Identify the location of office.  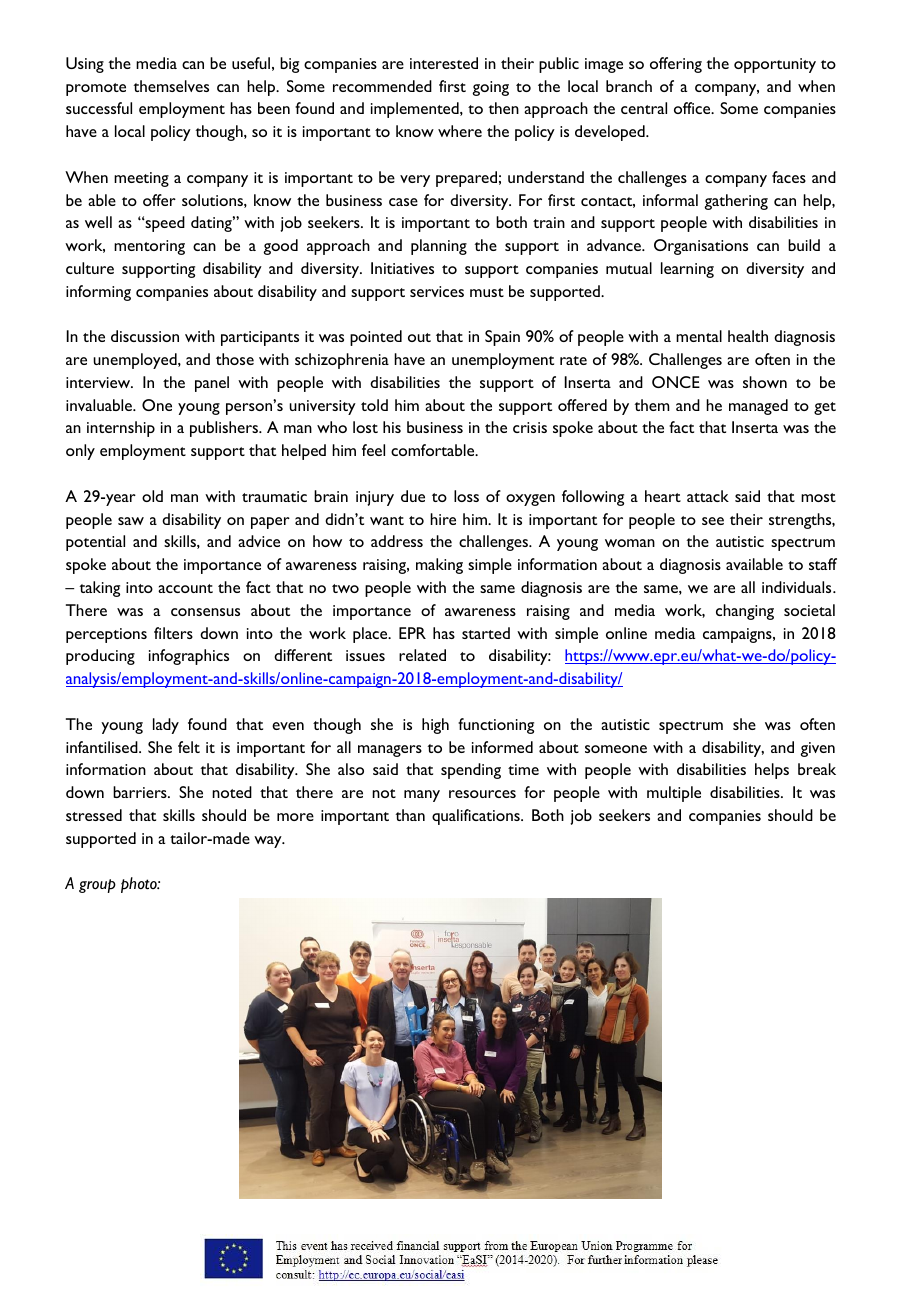
(693, 108).
